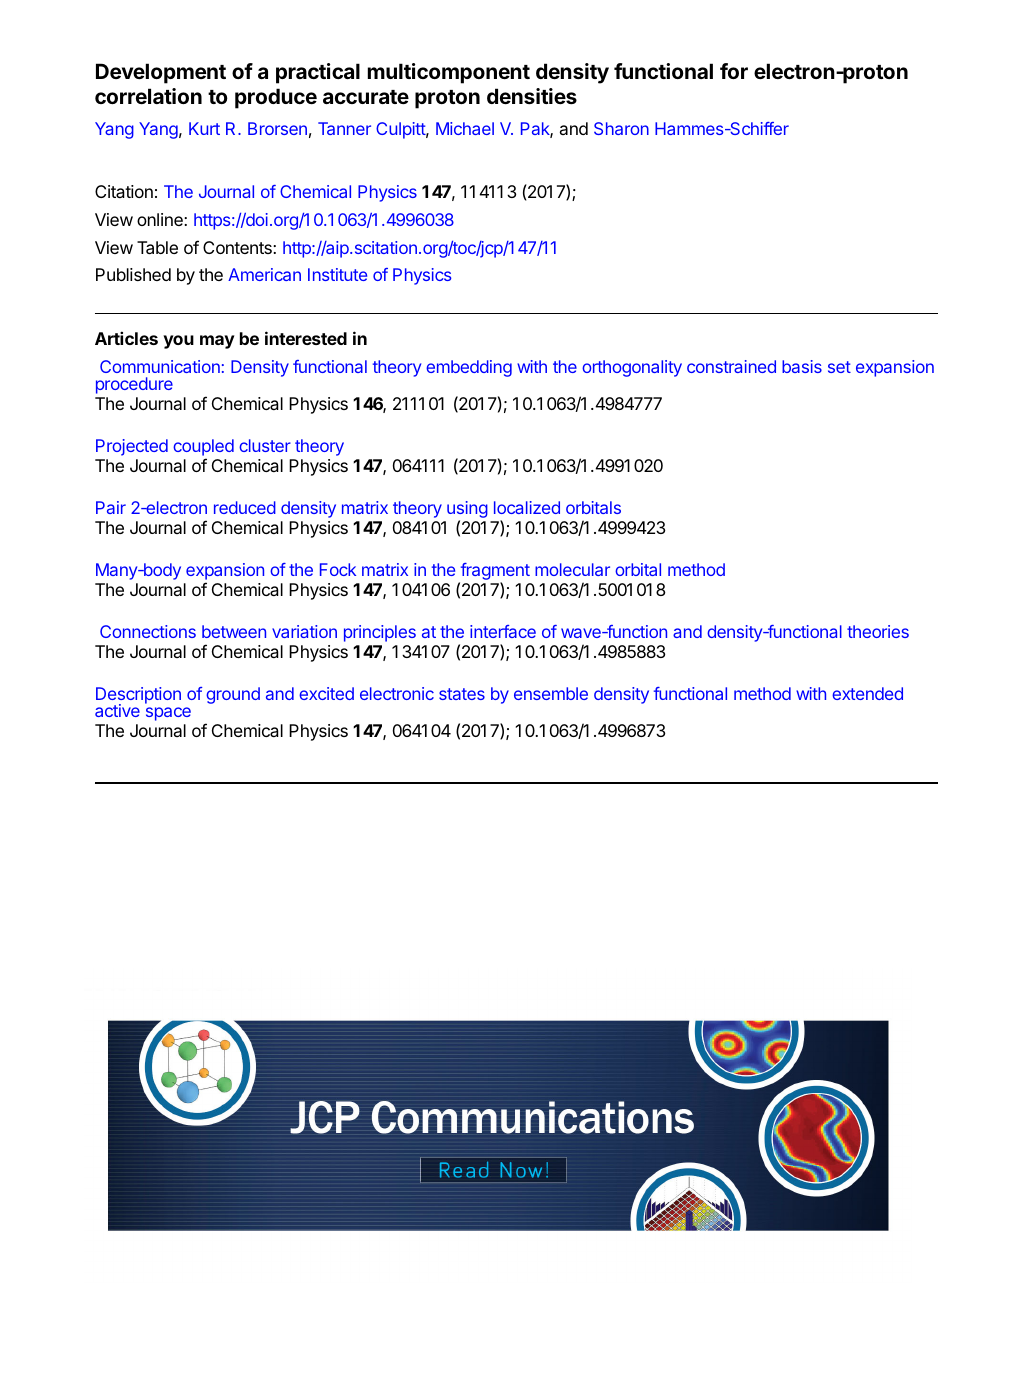 The width and height of the screenshot is (1036, 1381). What do you see at coordinates (802, 366) in the screenshot?
I see `basis` at bounding box center [802, 366].
